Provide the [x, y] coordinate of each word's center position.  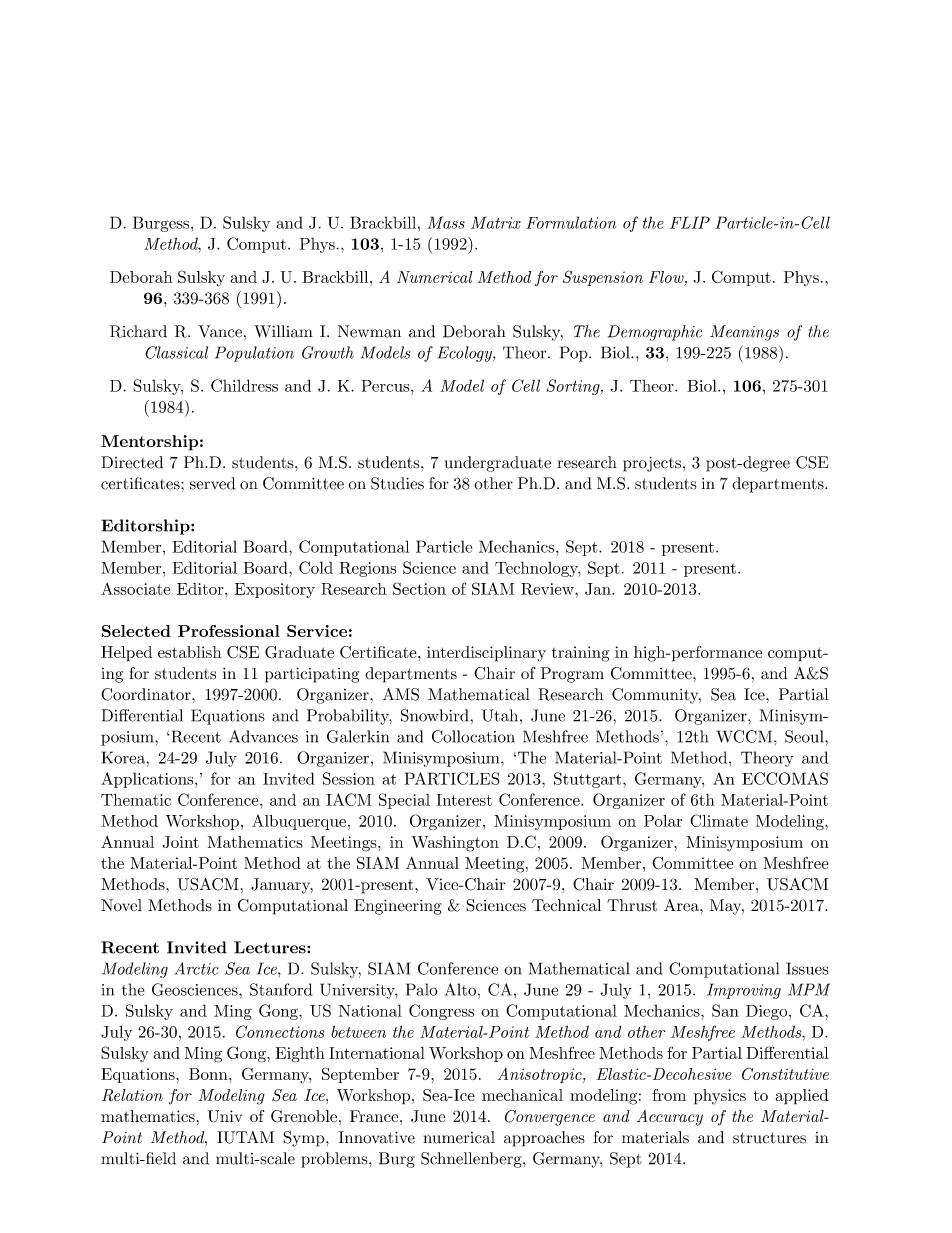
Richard [138, 331]
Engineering [398, 907]
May [726, 907]
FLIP [690, 222]
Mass [446, 222]
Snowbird [434, 715]
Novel [121, 905]
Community [656, 696]
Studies [397, 483]
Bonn [209, 1074]
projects [652, 464]
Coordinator [147, 694]
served [213, 483]
